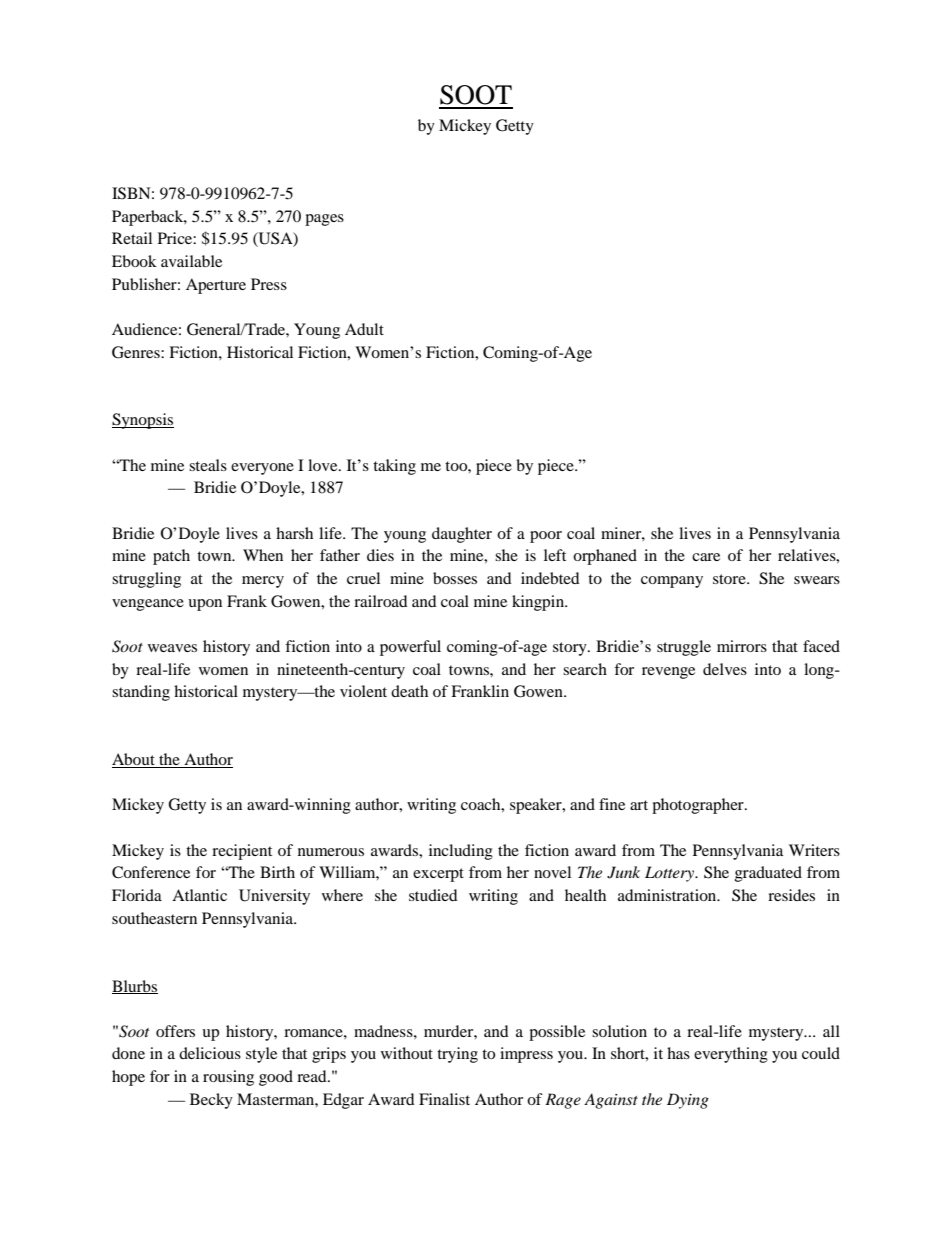  I want to click on rousing, so click(228, 1078).
